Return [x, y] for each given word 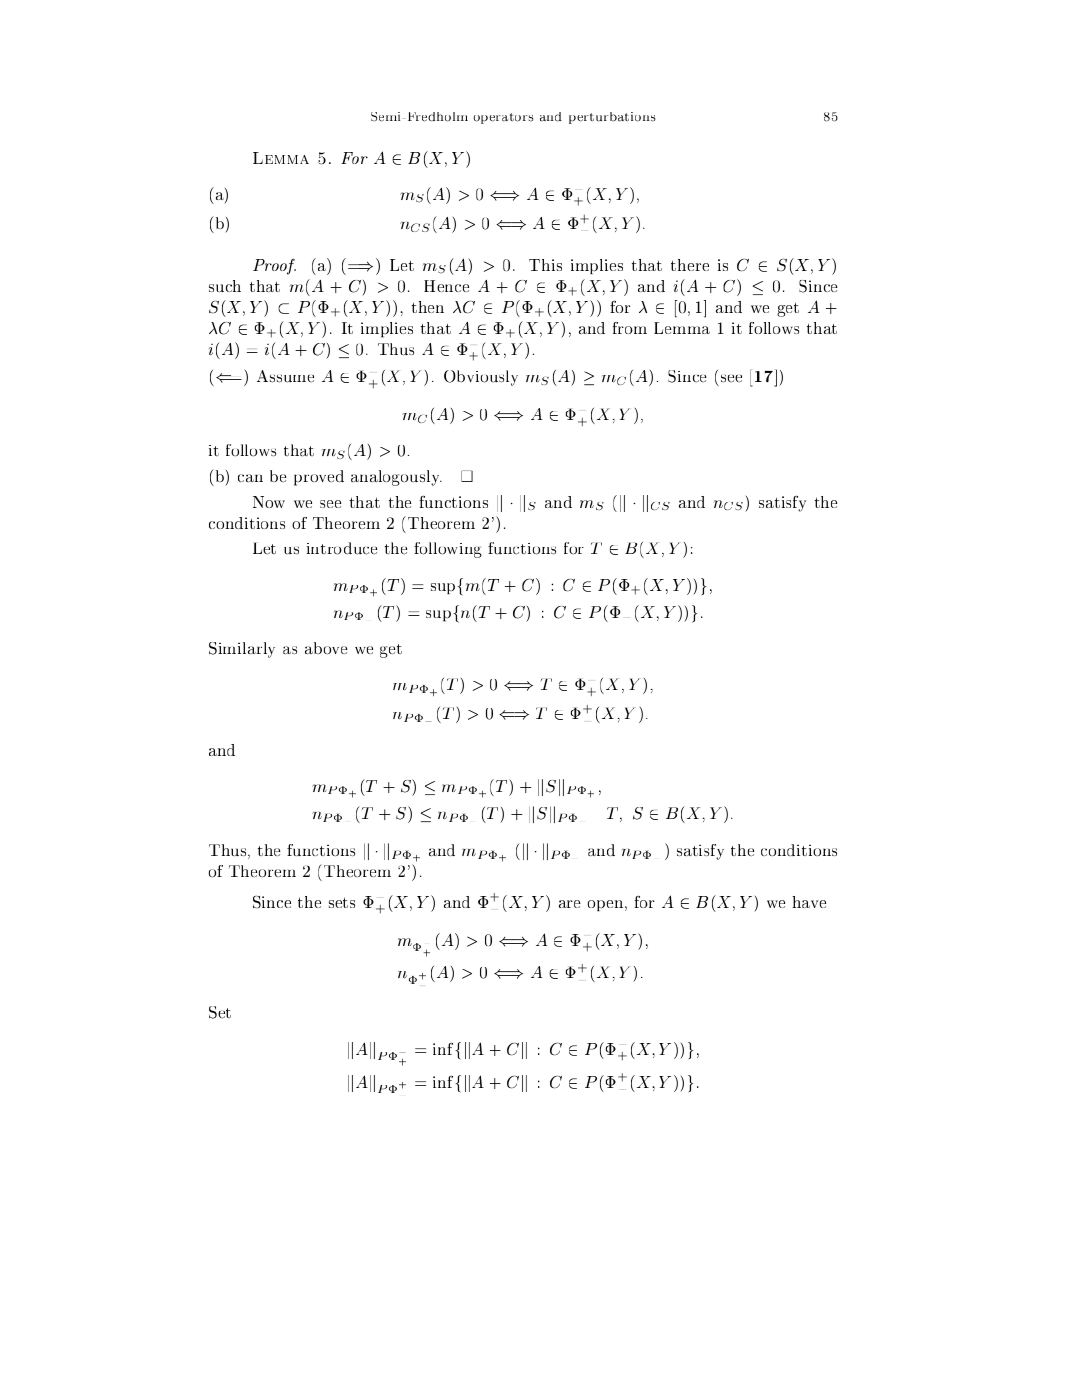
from [630, 328]
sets [342, 902]
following [448, 550]
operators [503, 118]
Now [269, 502]
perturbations [612, 118]
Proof [274, 267]
